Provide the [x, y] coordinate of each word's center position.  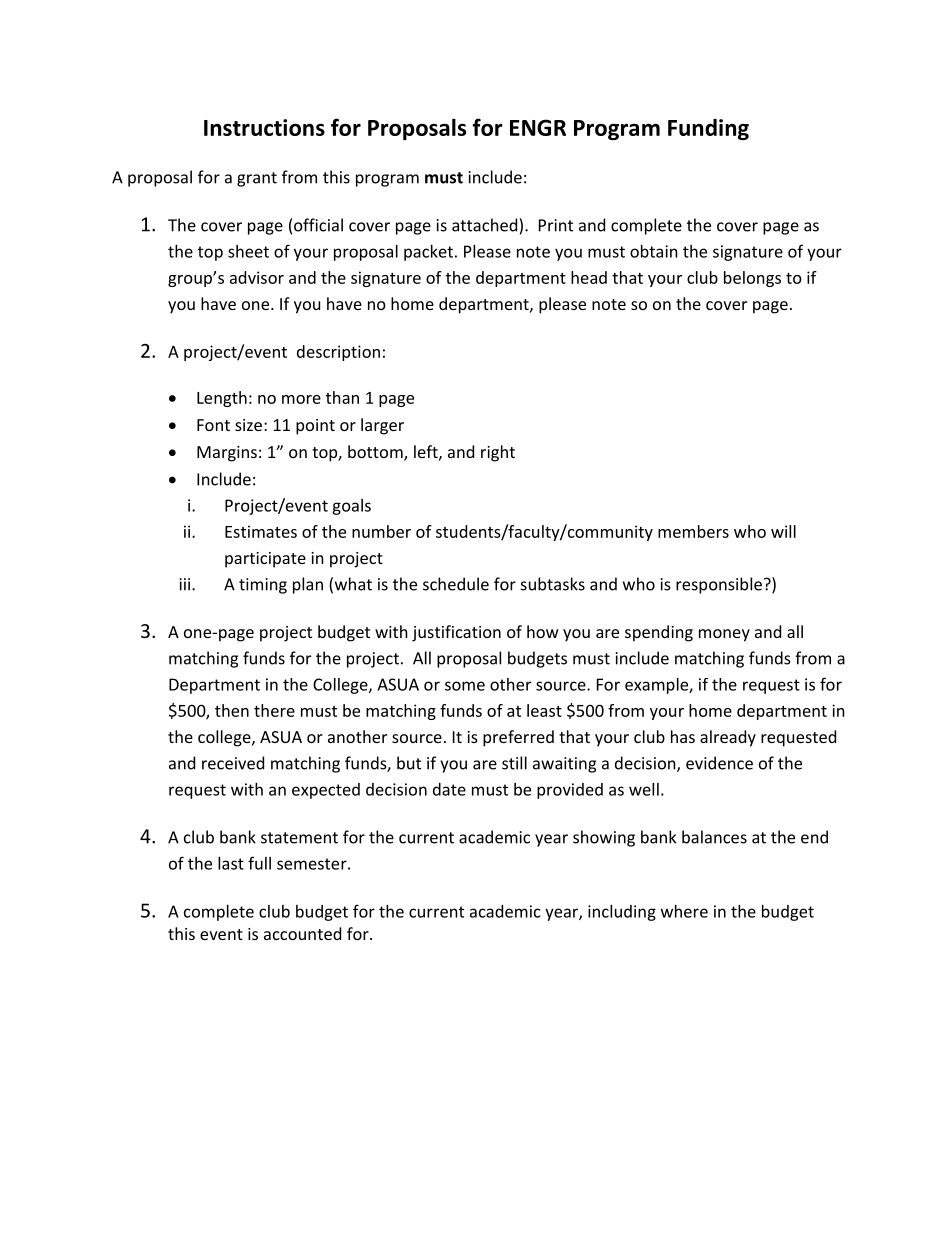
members [693, 531]
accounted [302, 933]
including [622, 913]
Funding [708, 129]
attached [486, 225]
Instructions [264, 127]
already [728, 738]
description [338, 353]
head [589, 277]
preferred [518, 738]
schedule [456, 584]
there [274, 710]
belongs [752, 279]
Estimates [261, 531]
